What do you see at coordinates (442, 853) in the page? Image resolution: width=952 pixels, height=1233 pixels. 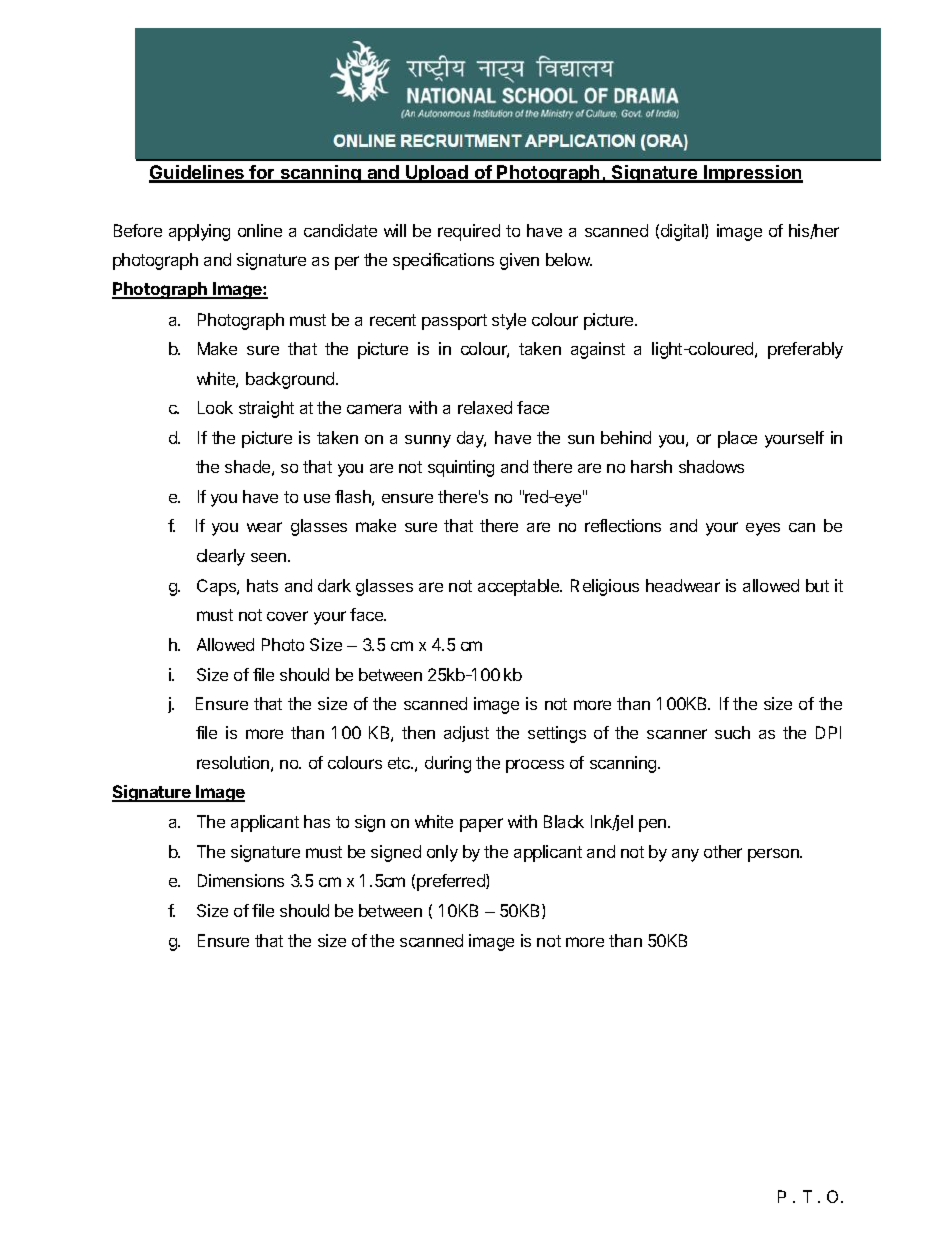 I see `only` at bounding box center [442, 853].
